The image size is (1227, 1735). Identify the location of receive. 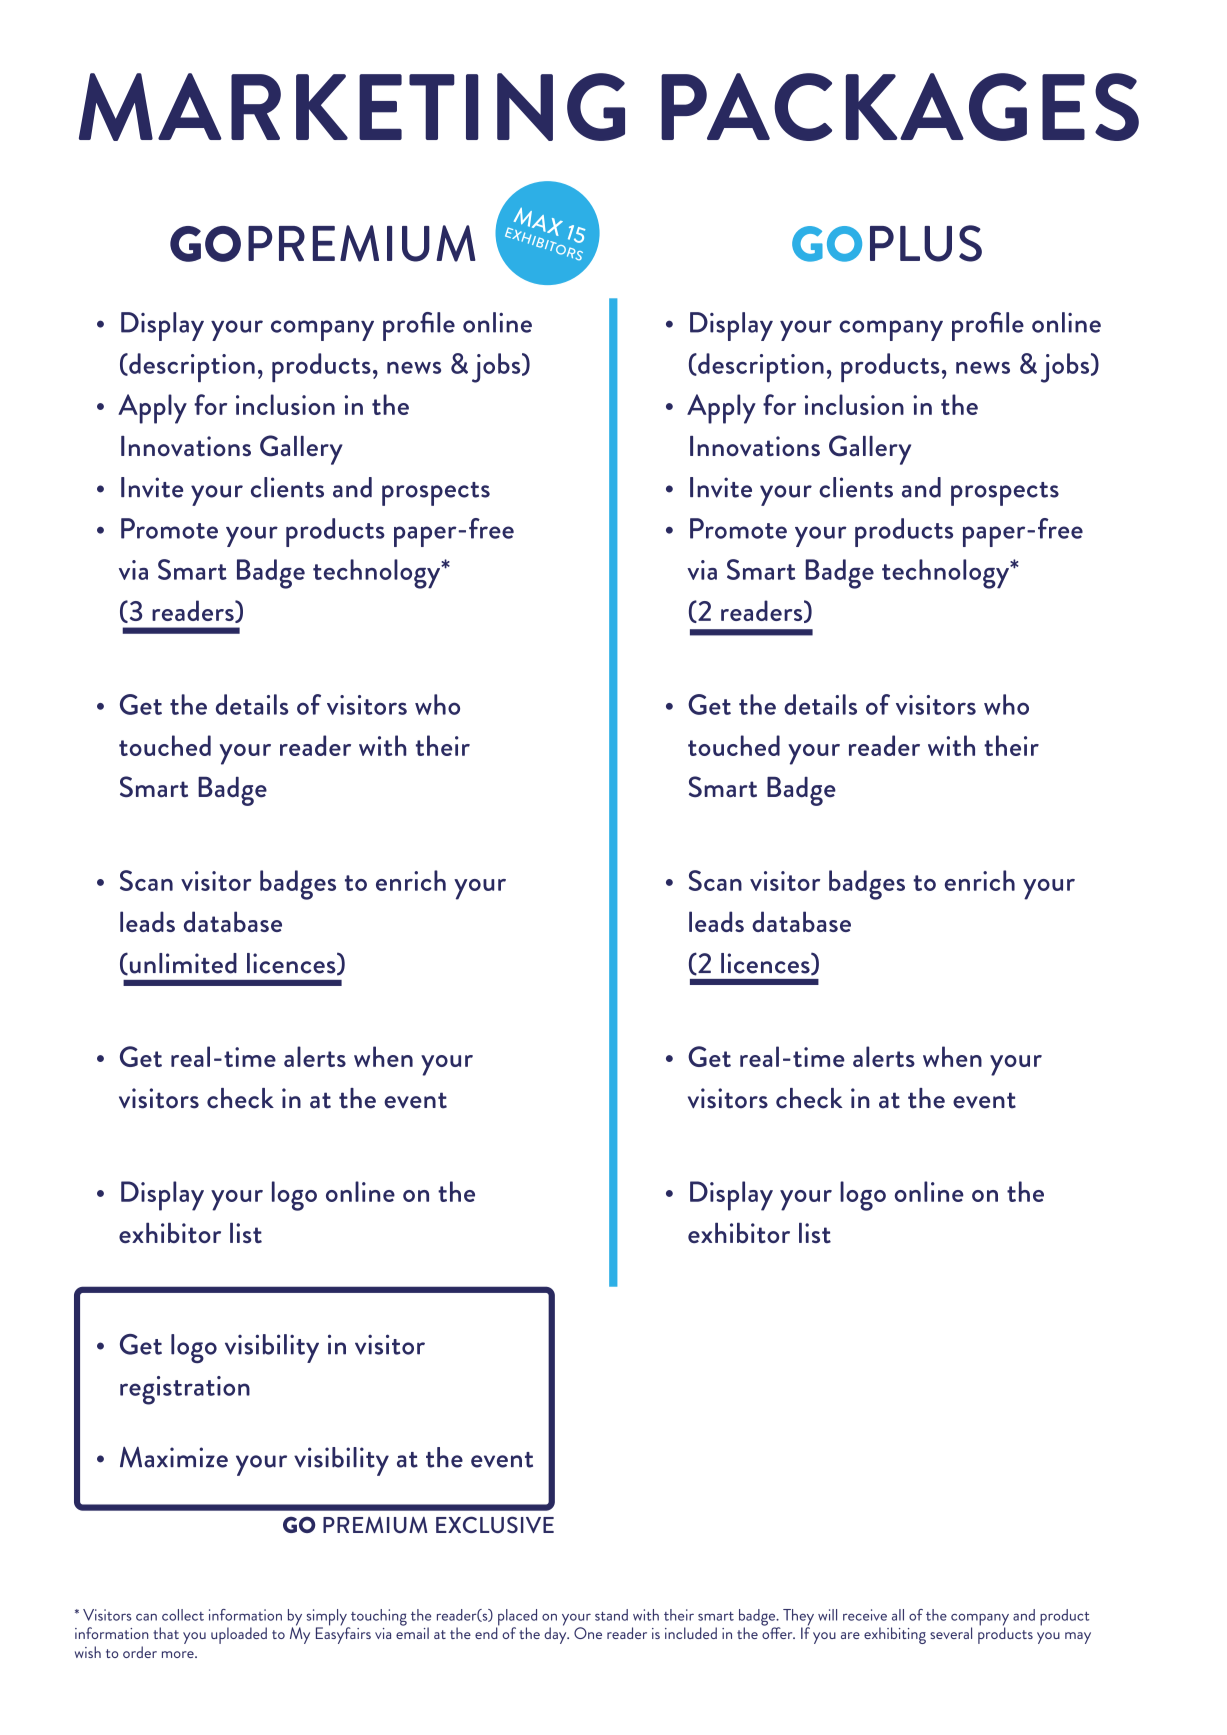
(865, 1615).
